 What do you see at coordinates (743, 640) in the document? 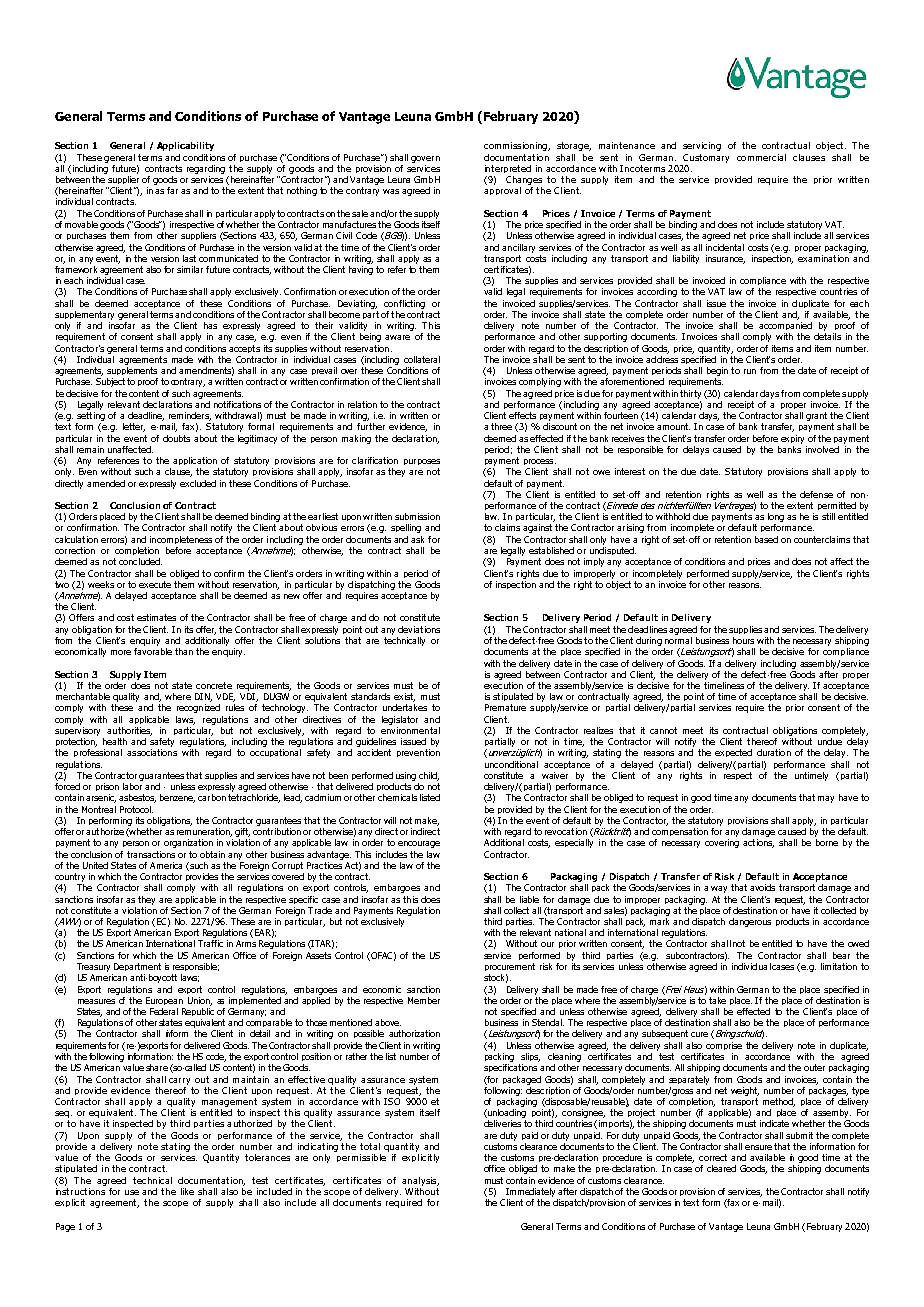
I see `hours` at bounding box center [743, 640].
